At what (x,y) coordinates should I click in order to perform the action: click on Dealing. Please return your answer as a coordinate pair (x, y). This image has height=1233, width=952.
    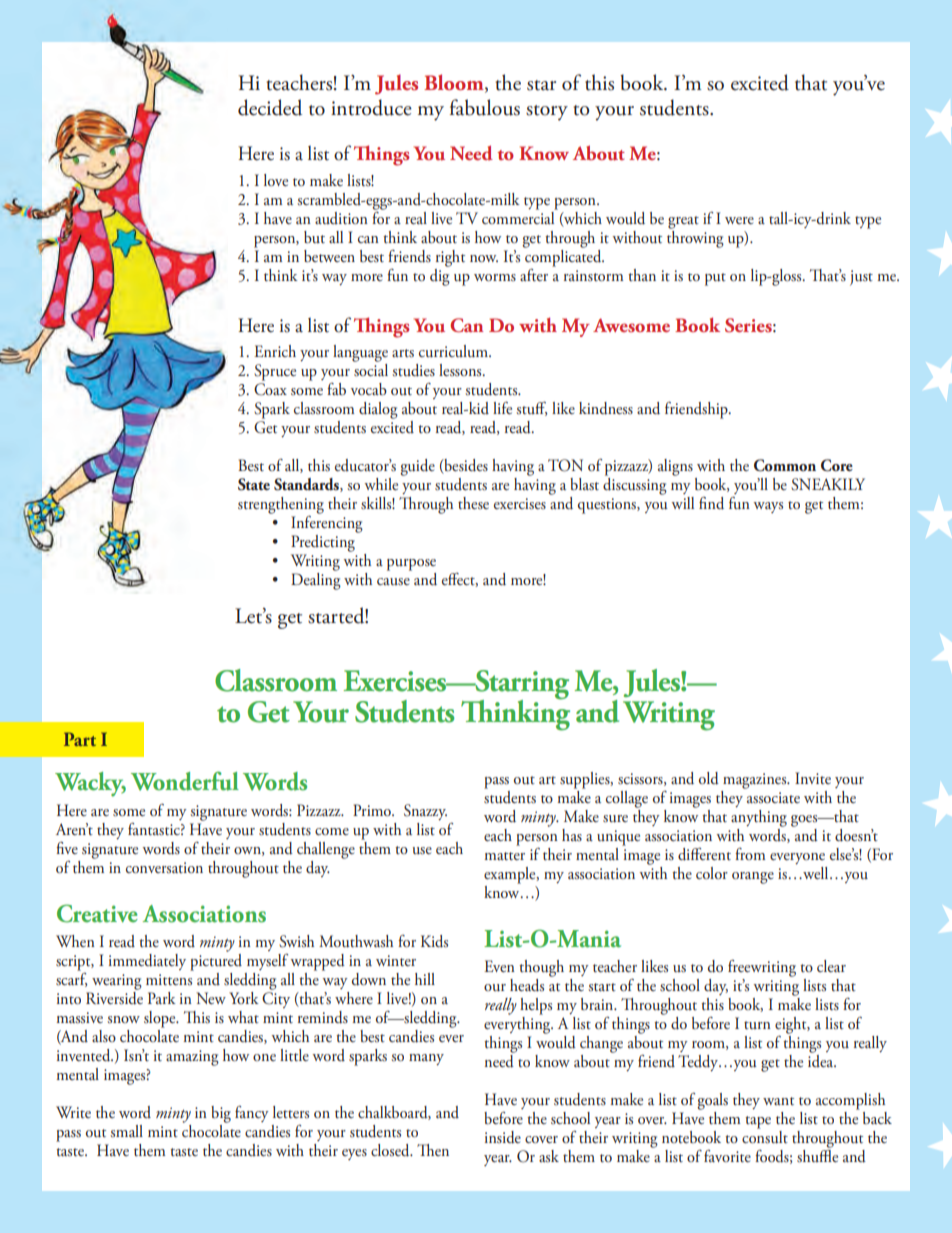
    Looking at the image, I should click on (316, 581).
